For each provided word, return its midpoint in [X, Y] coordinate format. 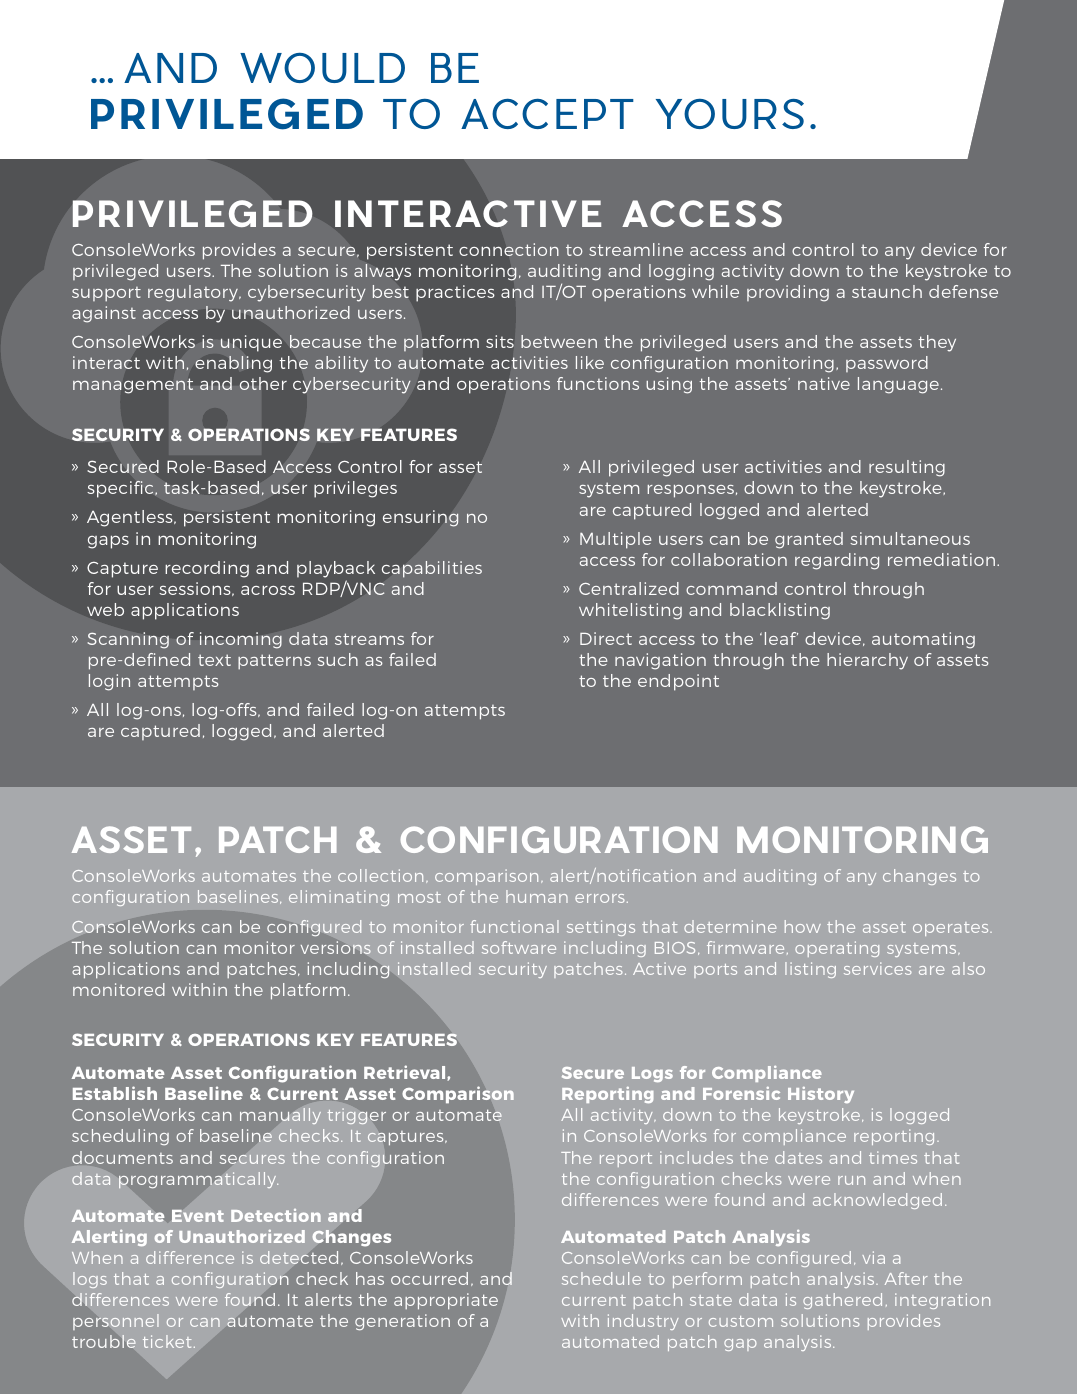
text [214, 660]
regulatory [194, 293]
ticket [167, 1341]
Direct [606, 638]
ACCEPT [547, 114]
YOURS [730, 114]
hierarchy [867, 661]
